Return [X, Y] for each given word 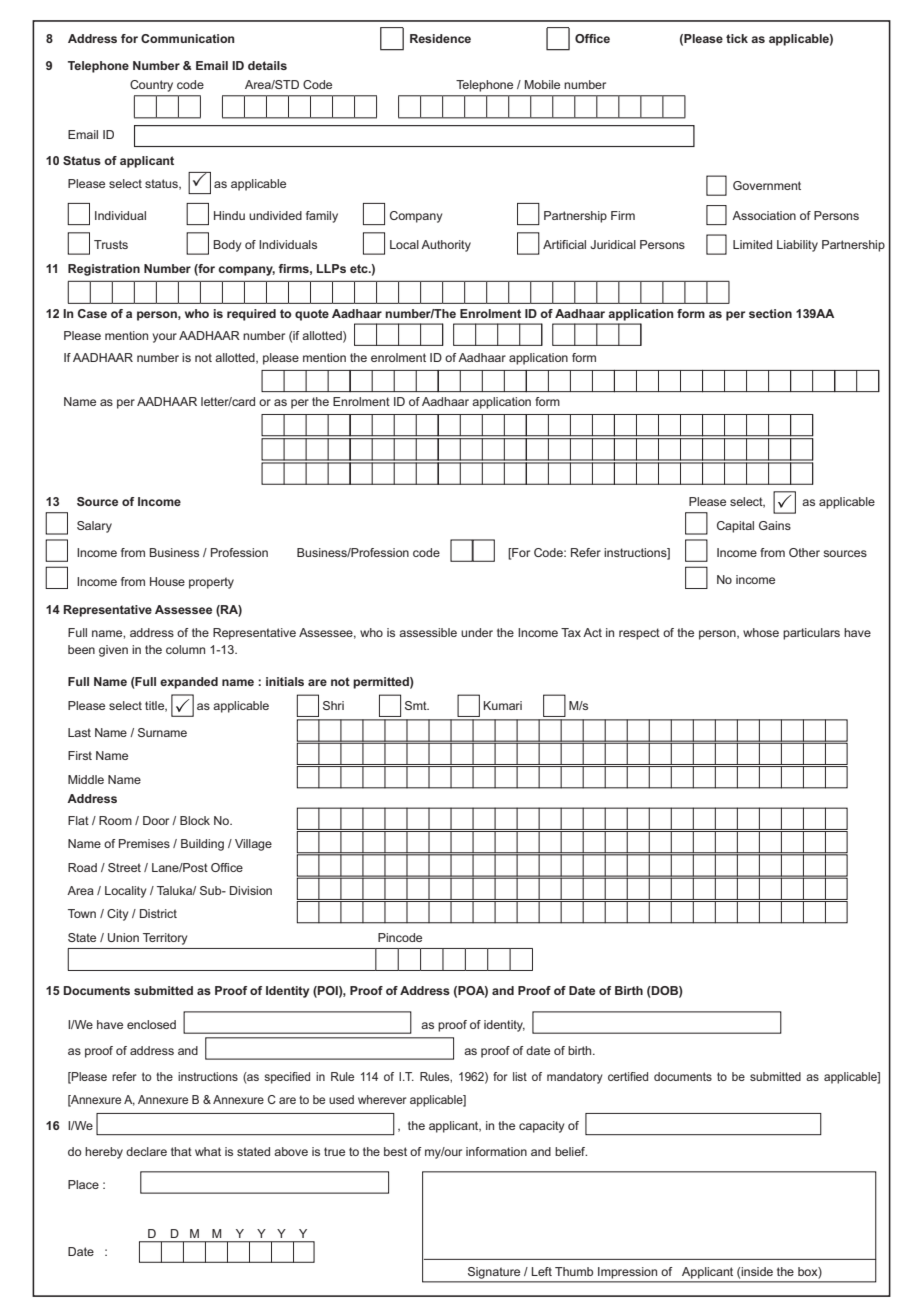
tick [737, 38]
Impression [627, 1272]
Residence [440, 38]
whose [761, 632]
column [185, 649]
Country [151, 86]
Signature [494, 1273]
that [181, 1151]
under [477, 632]
